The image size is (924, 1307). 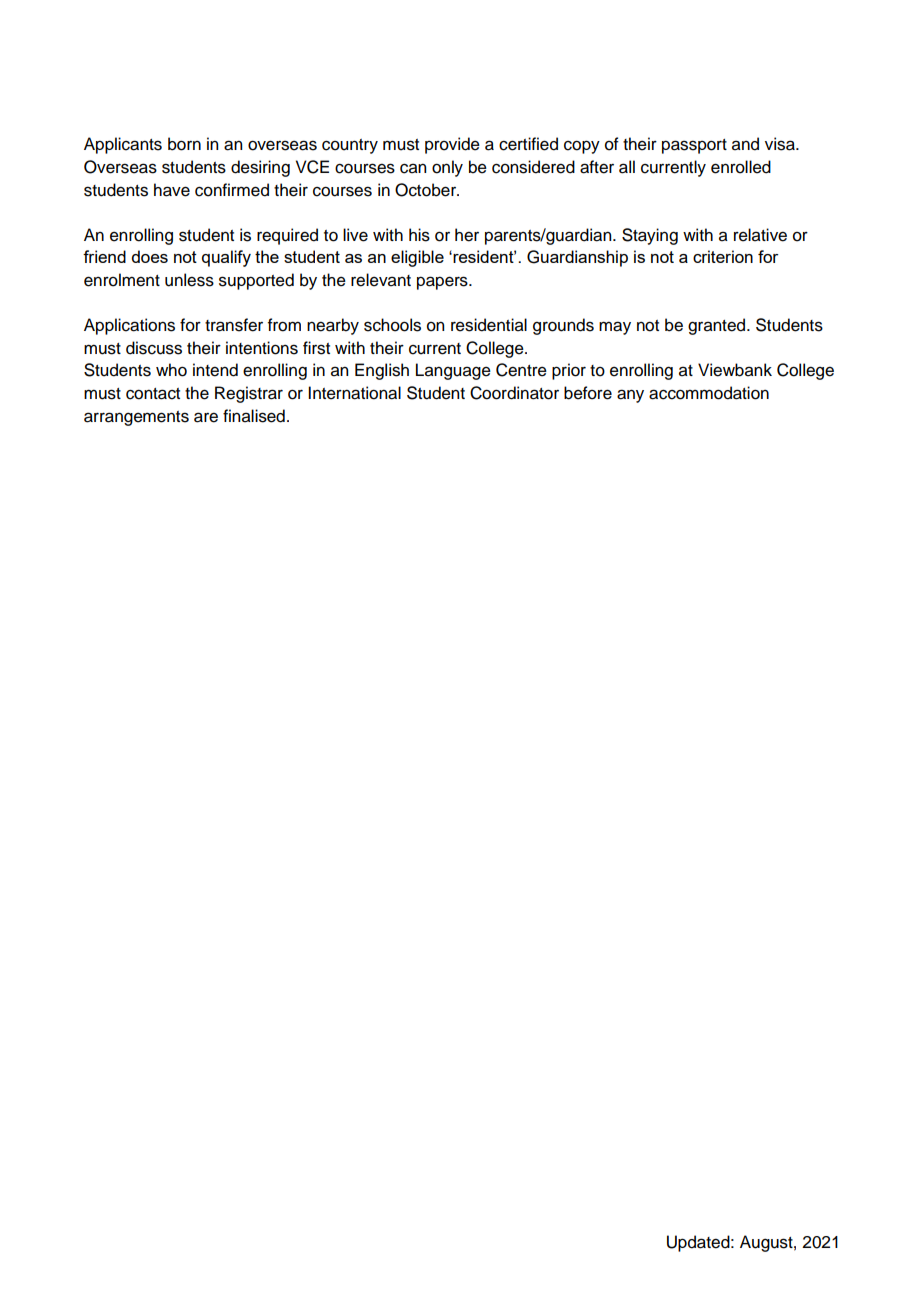 What do you see at coordinates (443, 283) in the screenshot?
I see `papers` at bounding box center [443, 283].
